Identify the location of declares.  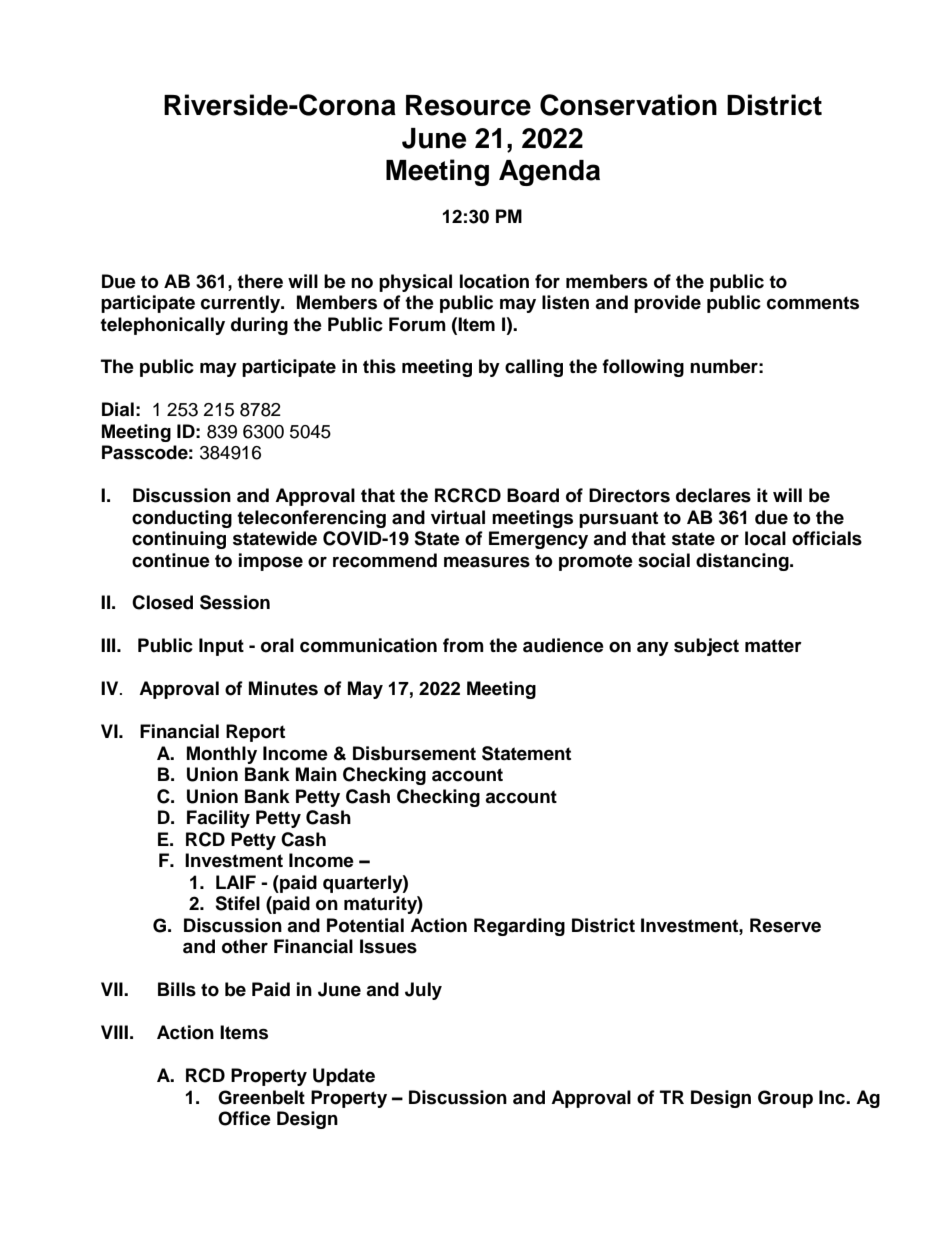
(713, 495).
